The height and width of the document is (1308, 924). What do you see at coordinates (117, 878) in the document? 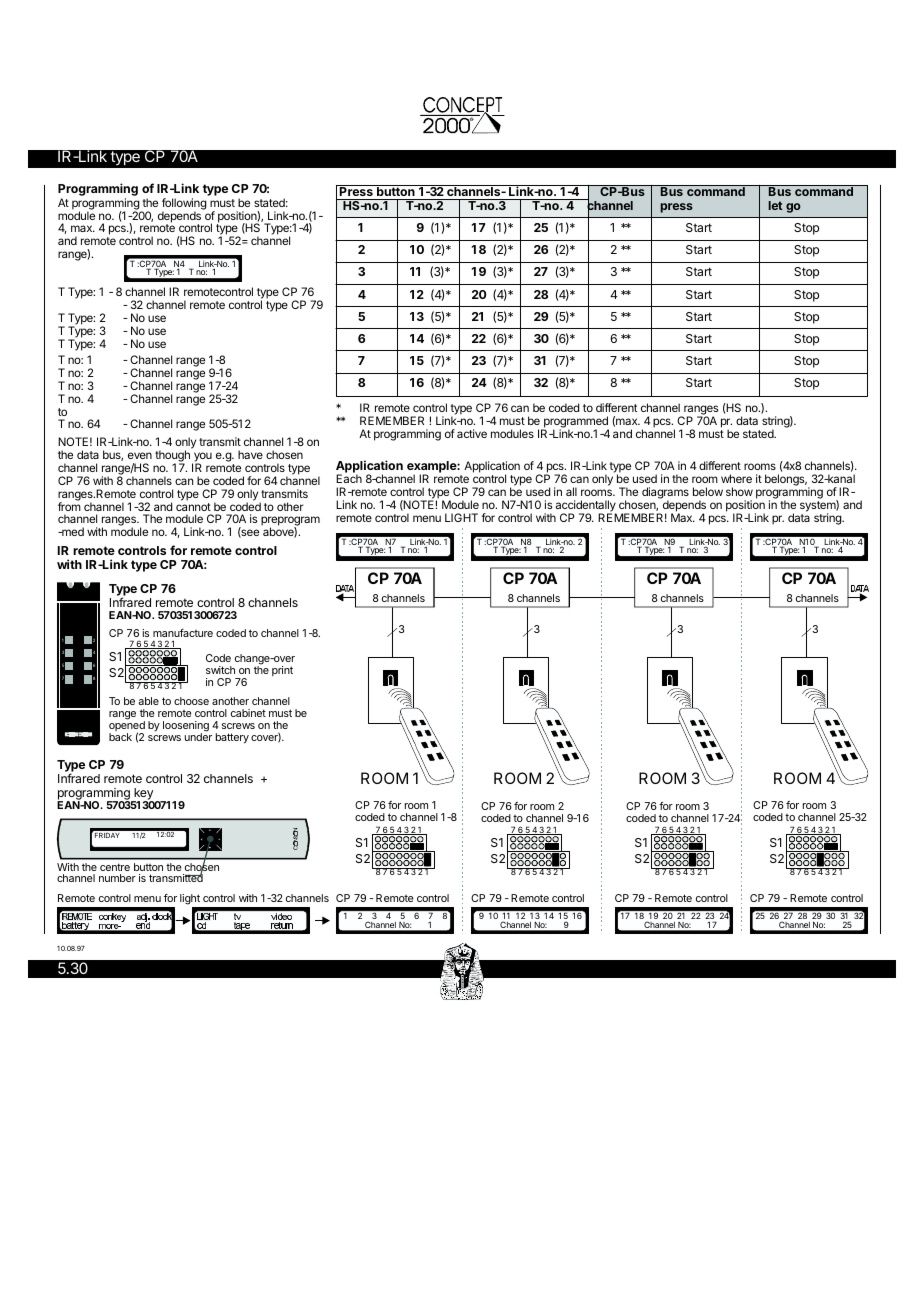
I see `number` at bounding box center [117, 878].
